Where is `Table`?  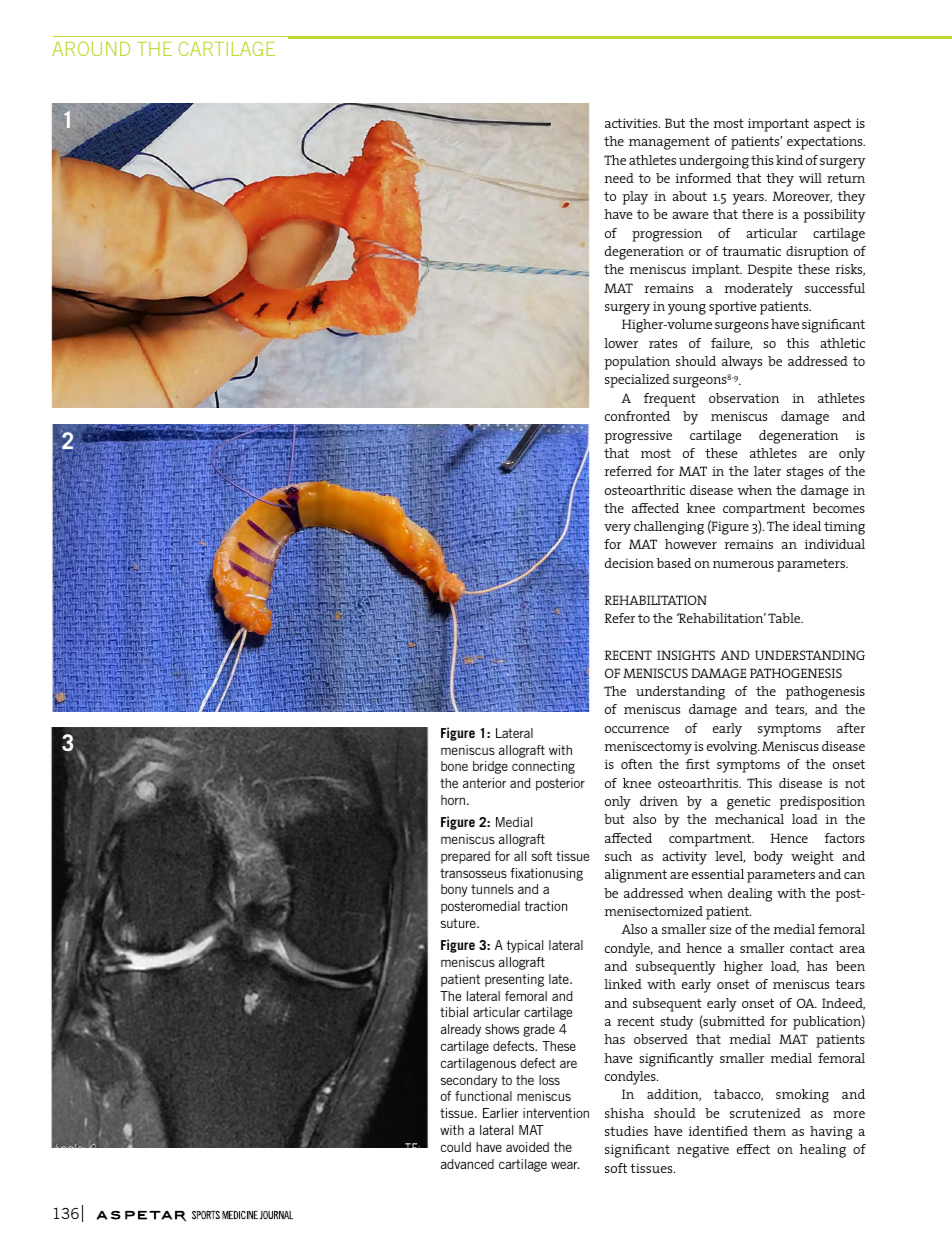 Table is located at coordinates (785, 618).
